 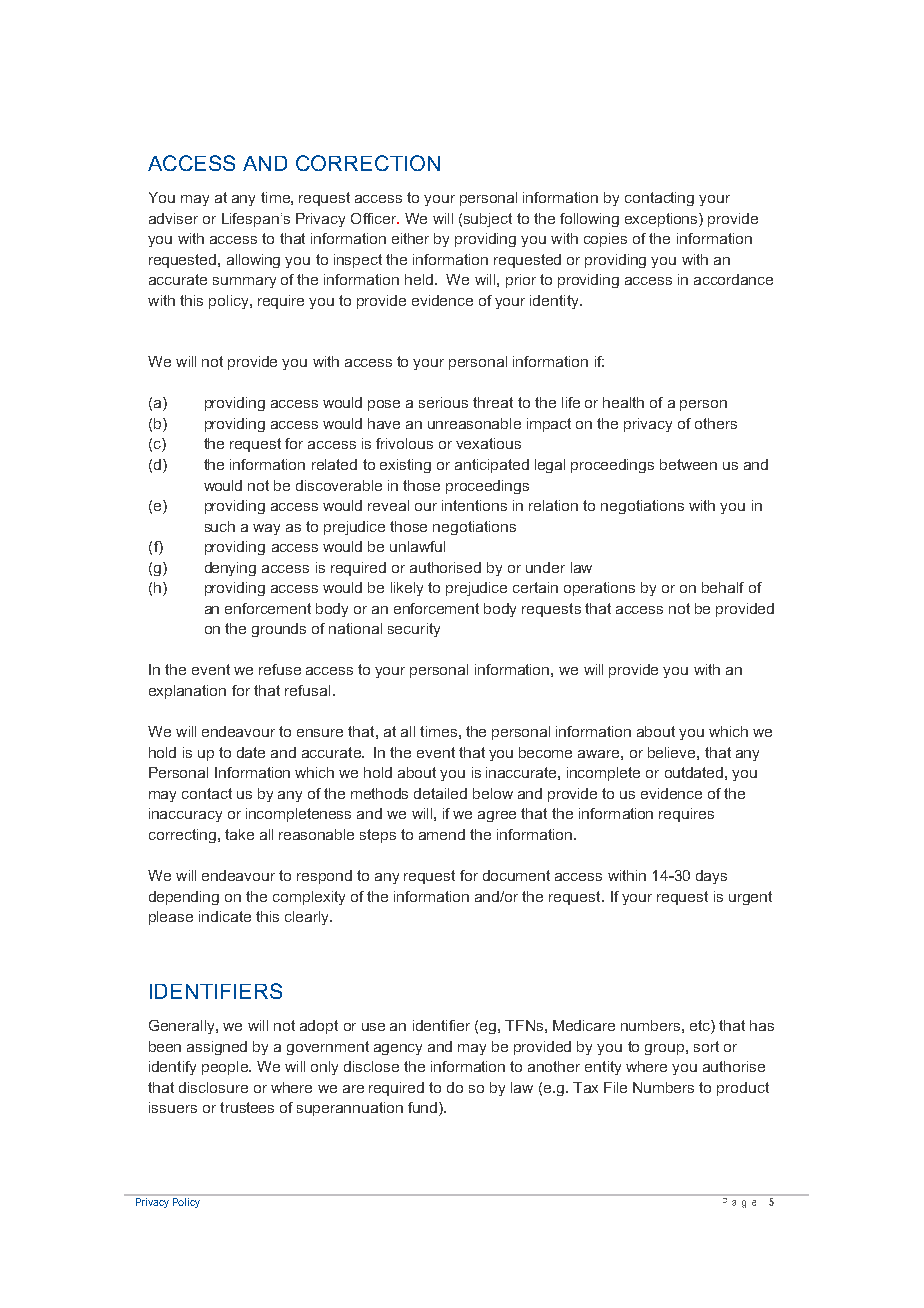 I want to click on adviser, so click(x=173, y=218).
